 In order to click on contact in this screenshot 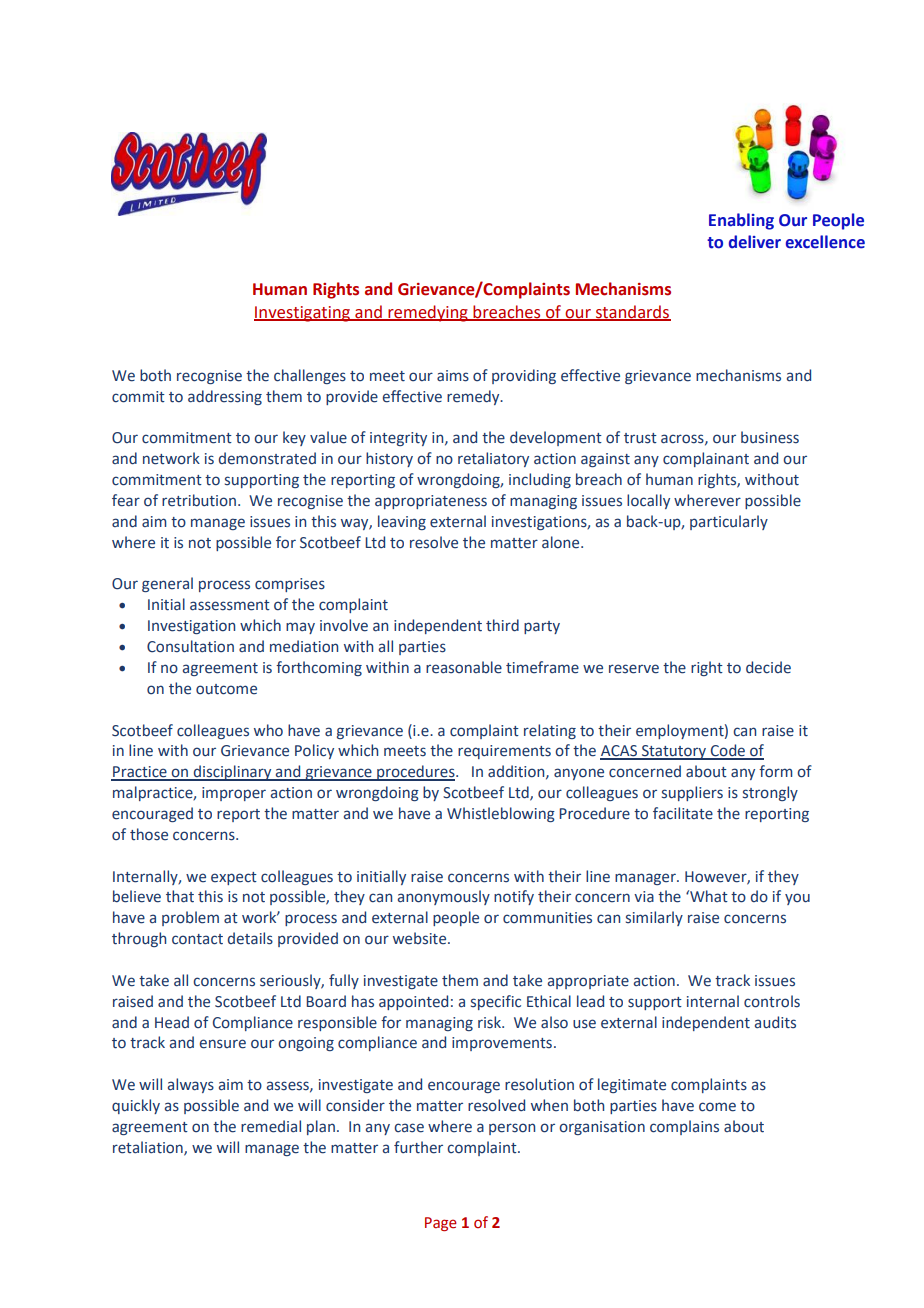, I will do `click(197, 939)`.
